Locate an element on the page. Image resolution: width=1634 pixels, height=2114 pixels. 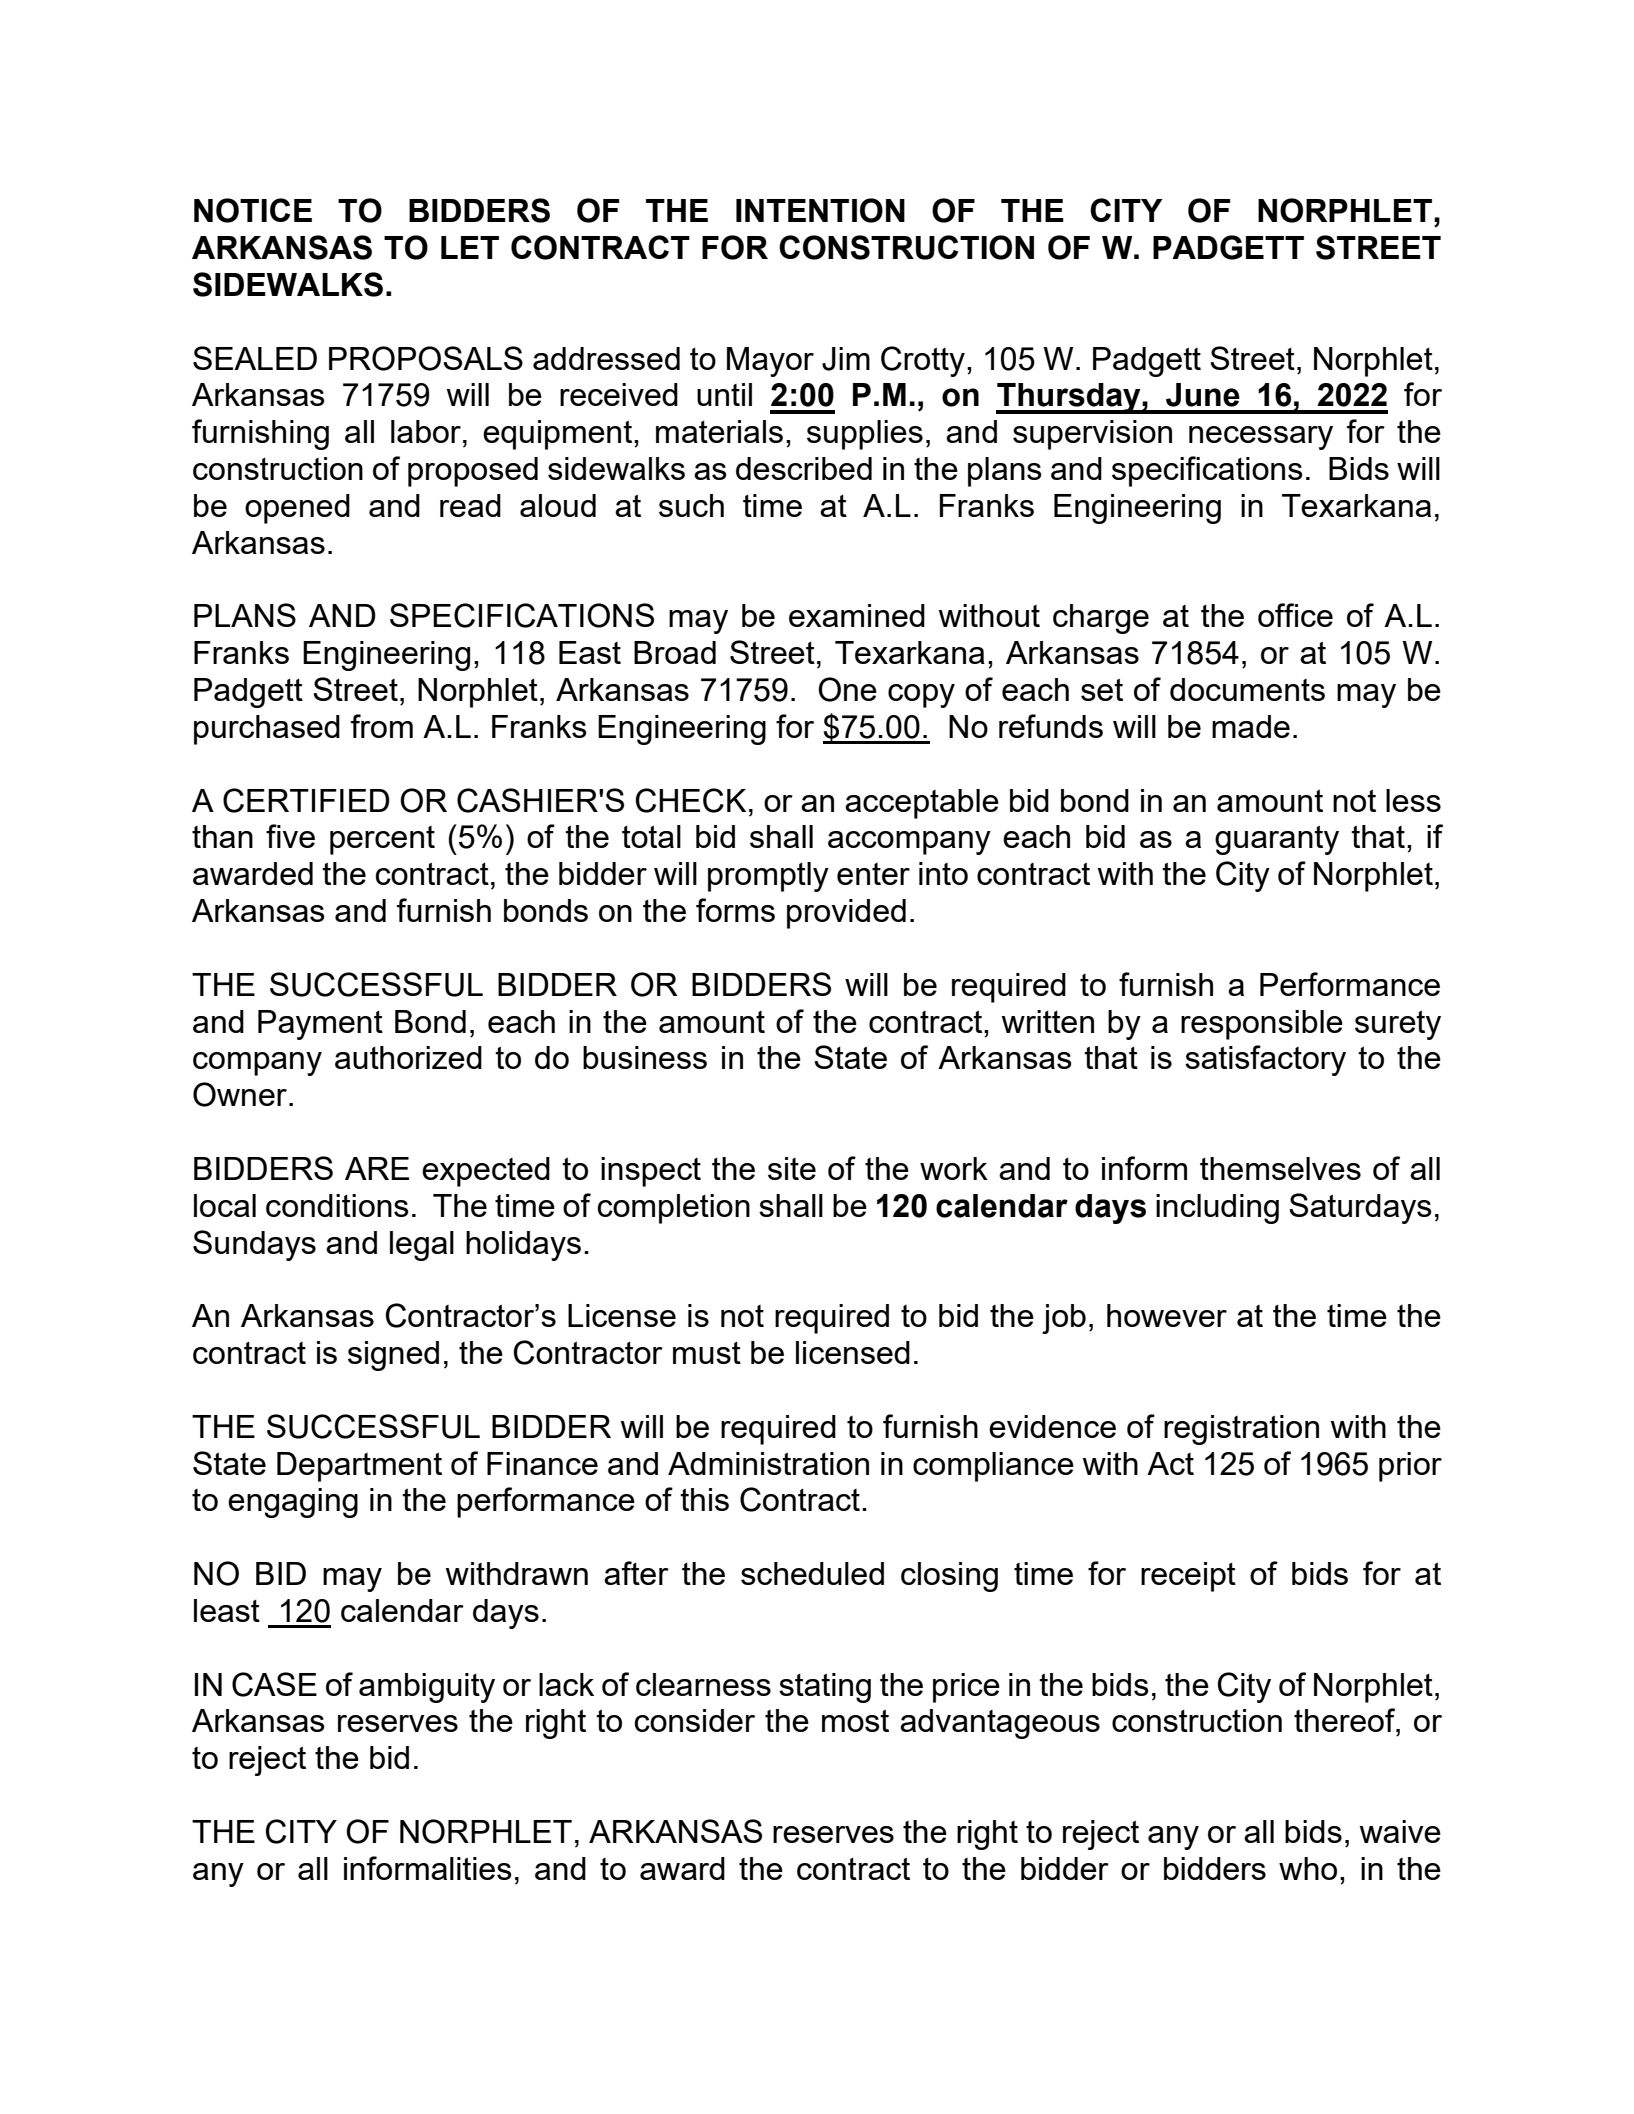
Department is located at coordinates (359, 1467).
